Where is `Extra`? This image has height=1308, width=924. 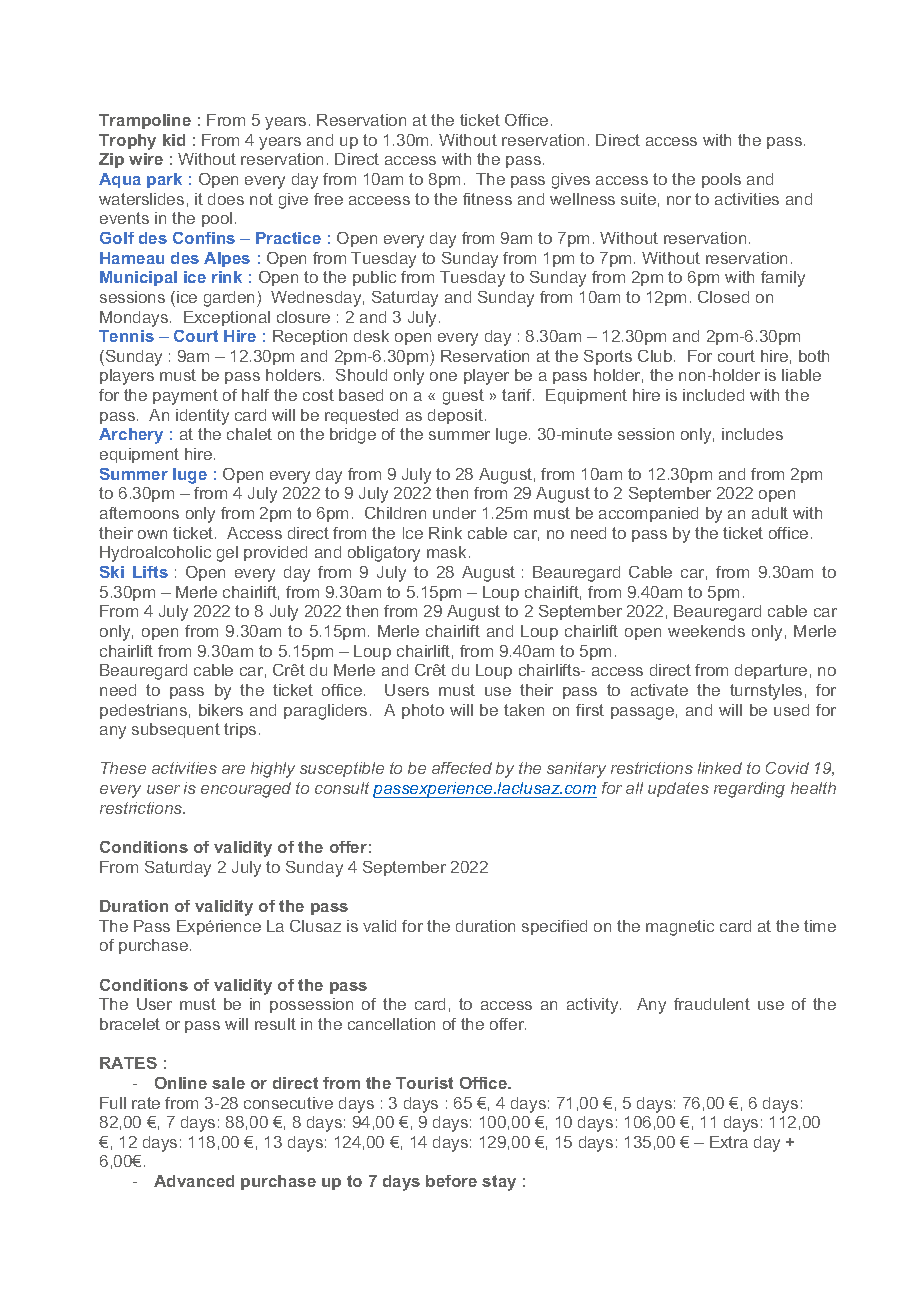
Extra is located at coordinates (729, 1142).
